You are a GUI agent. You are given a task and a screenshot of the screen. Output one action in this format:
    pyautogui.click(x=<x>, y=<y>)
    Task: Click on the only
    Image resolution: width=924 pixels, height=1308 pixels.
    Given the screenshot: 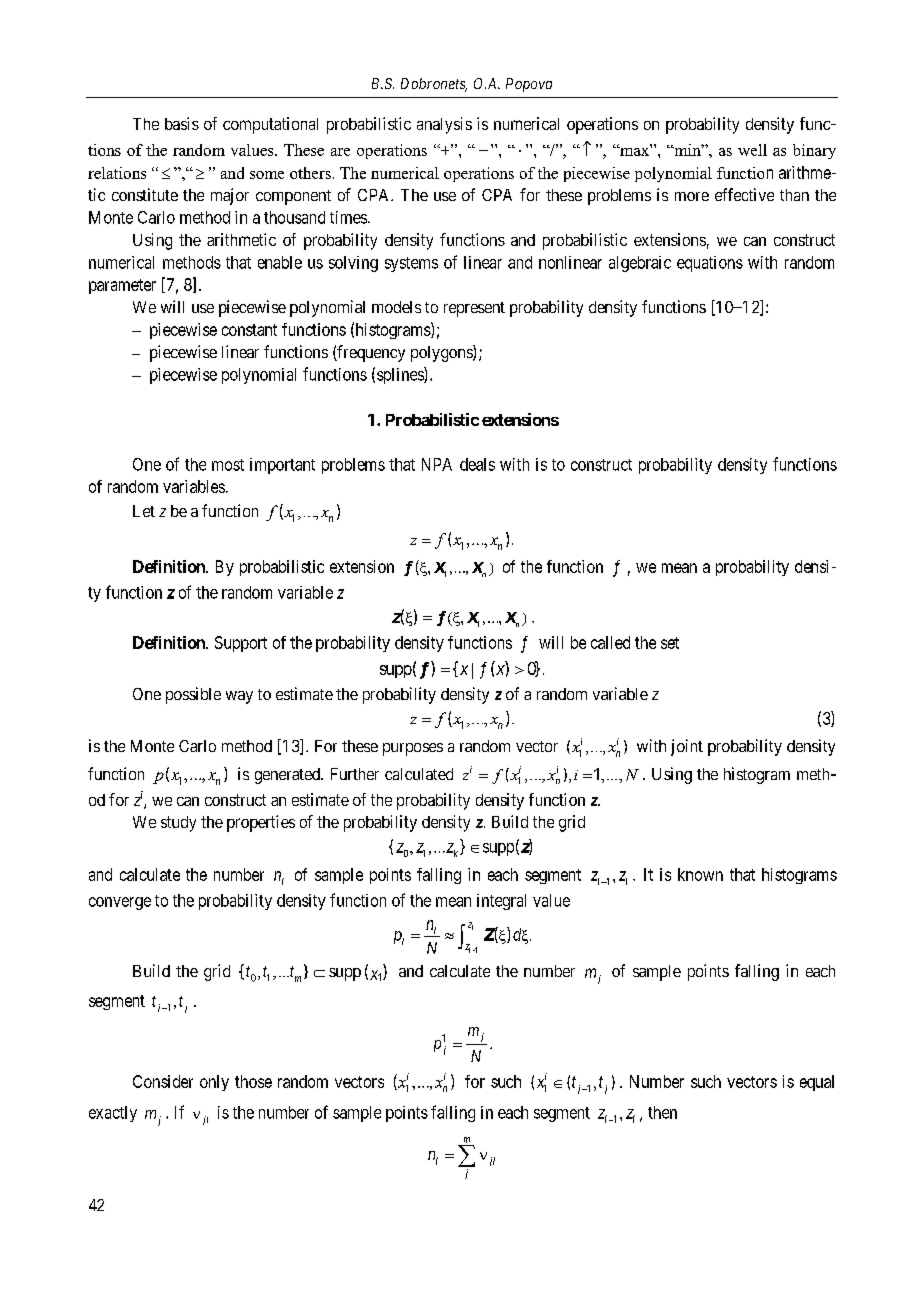 What is the action you would take?
    pyautogui.click(x=214, y=1083)
